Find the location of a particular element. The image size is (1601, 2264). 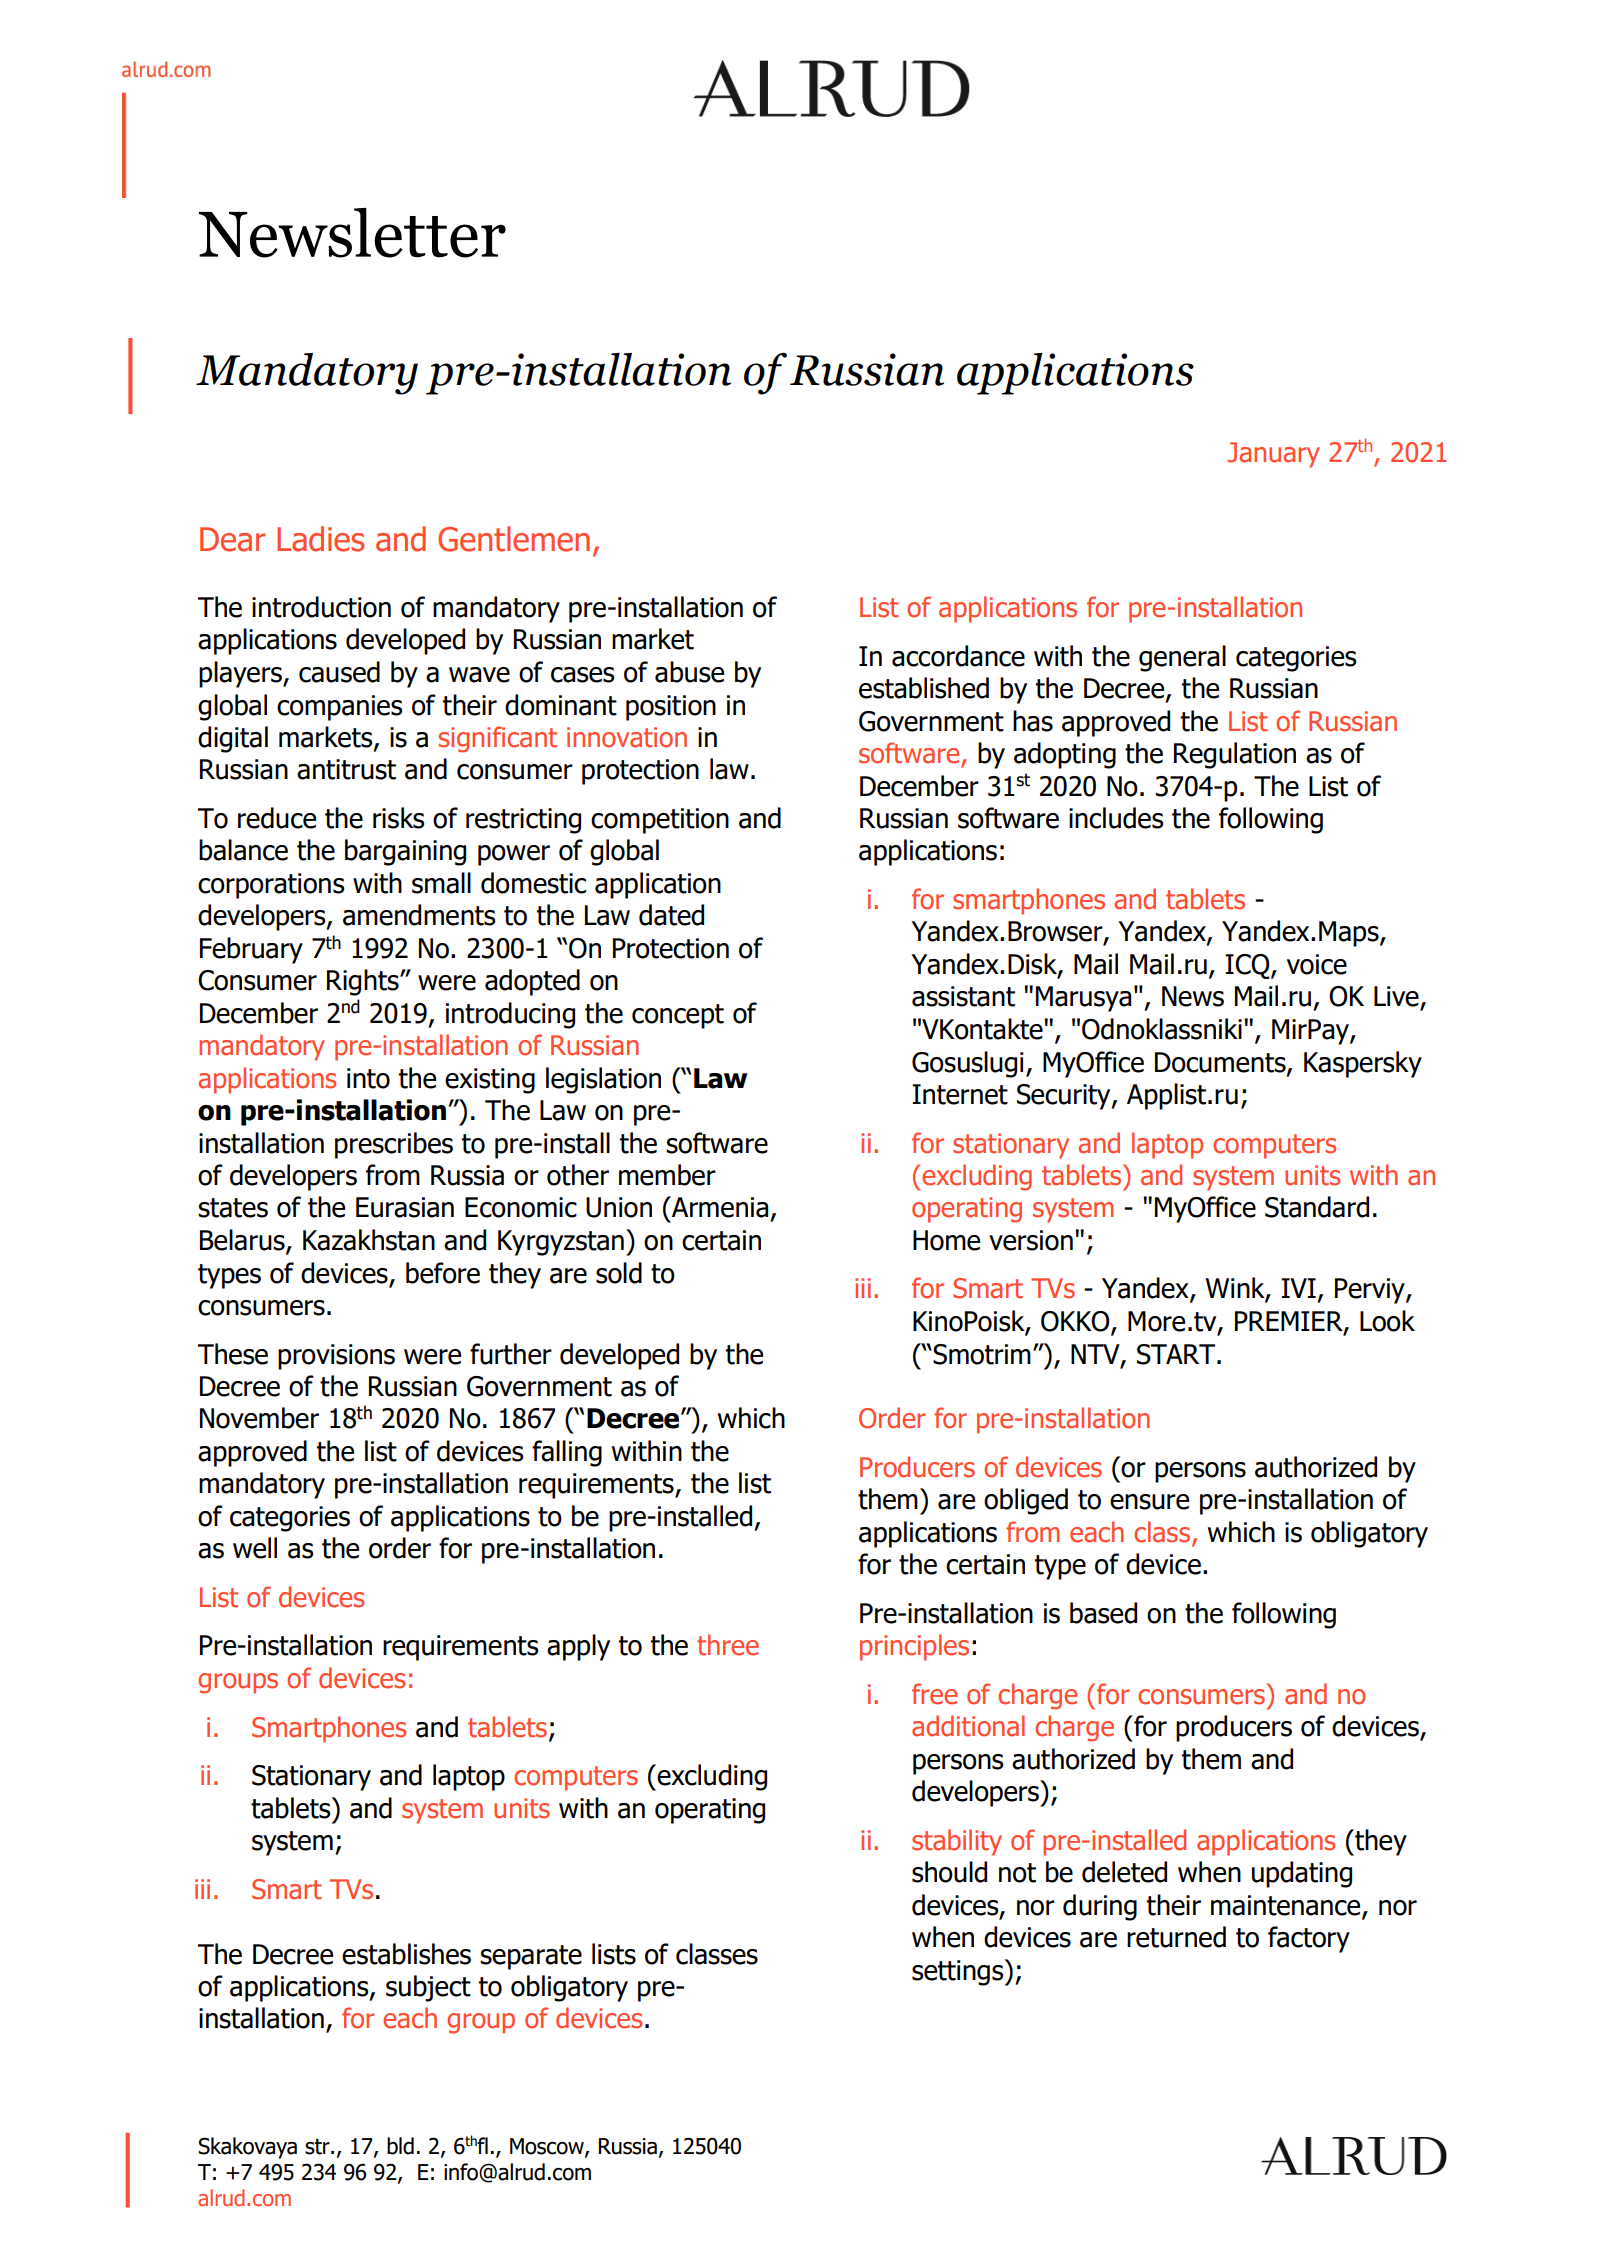

January is located at coordinates (1273, 455).
